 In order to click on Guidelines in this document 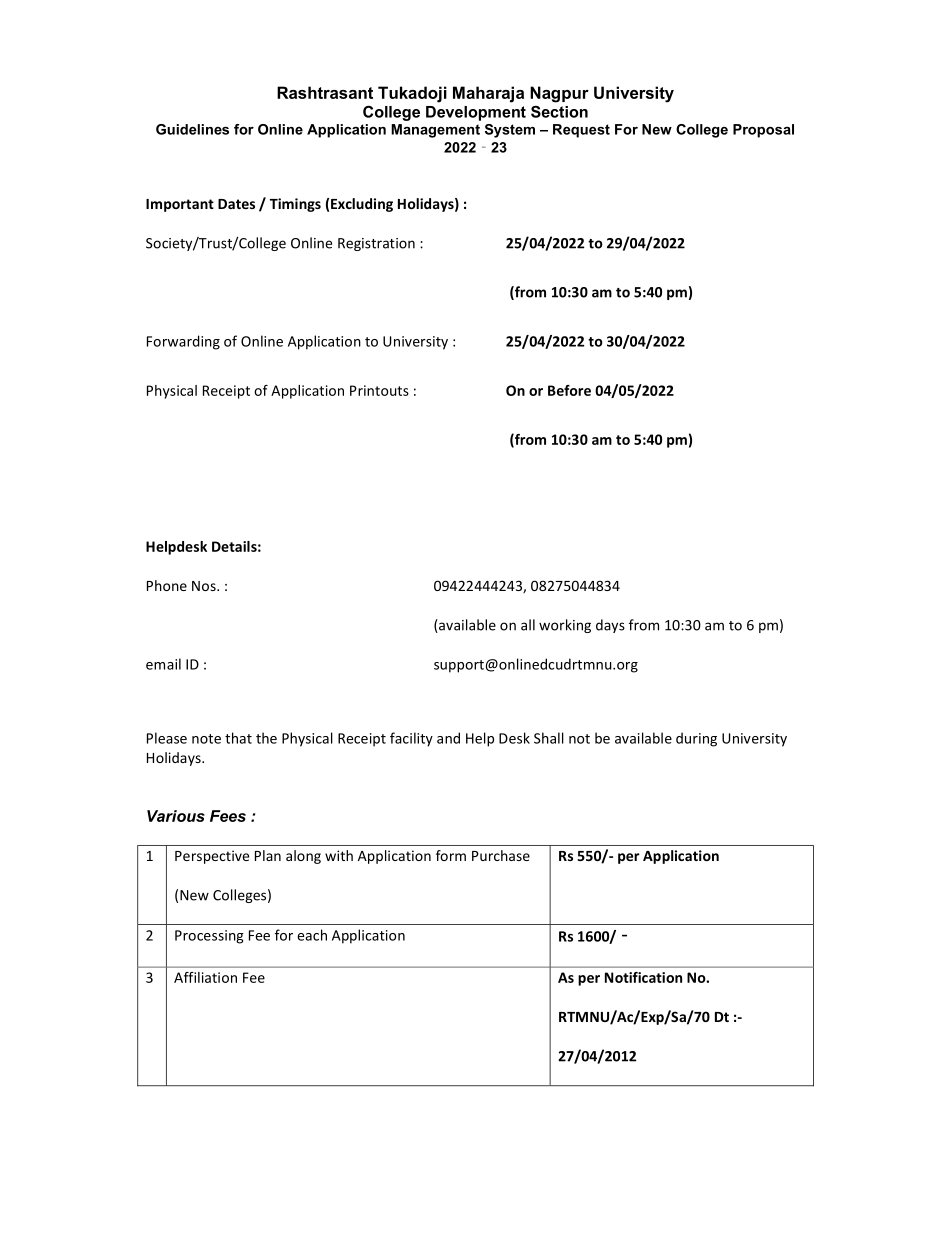, I will do `click(192, 129)`.
